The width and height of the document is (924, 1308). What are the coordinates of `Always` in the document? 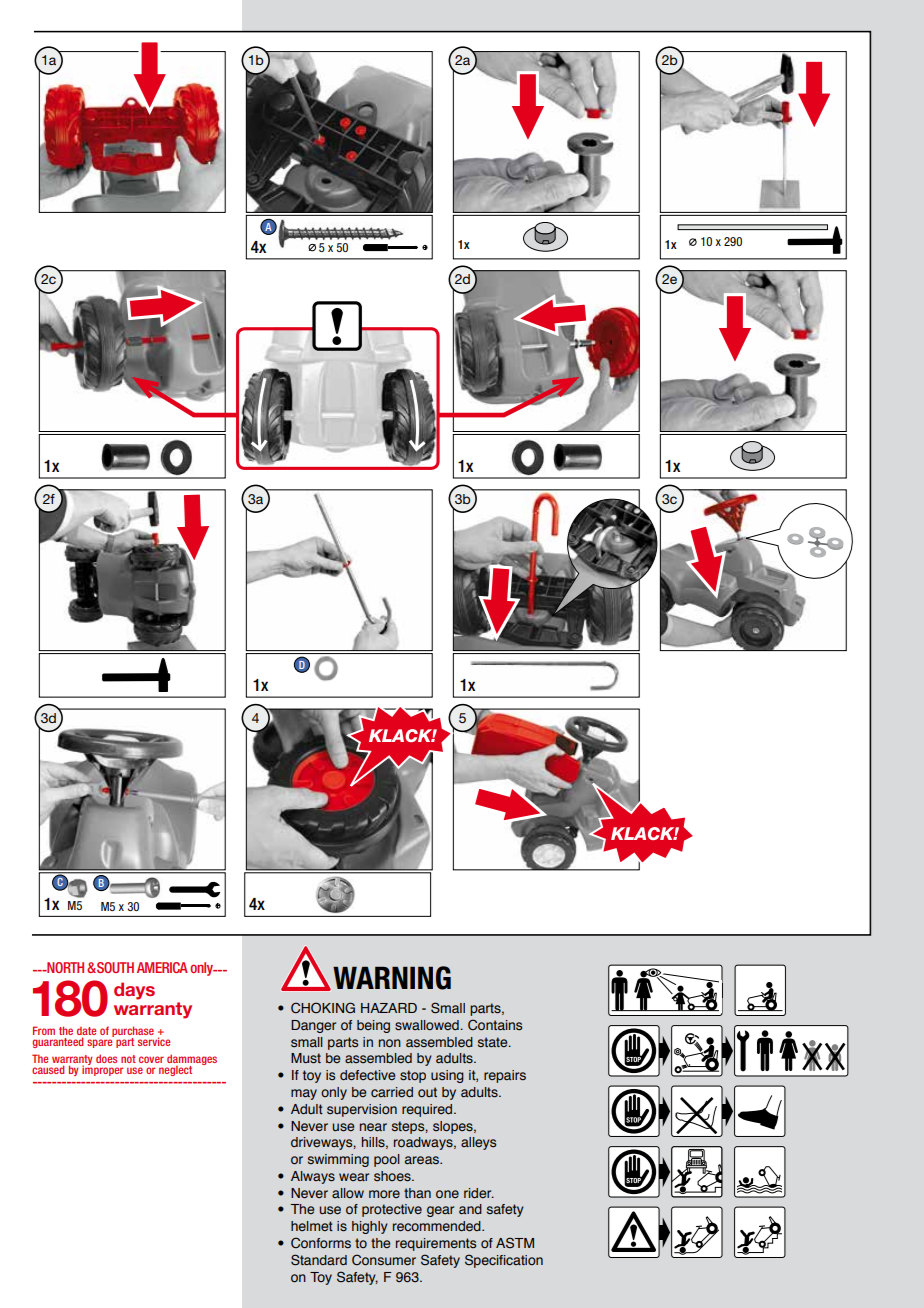 It's located at (313, 1177).
